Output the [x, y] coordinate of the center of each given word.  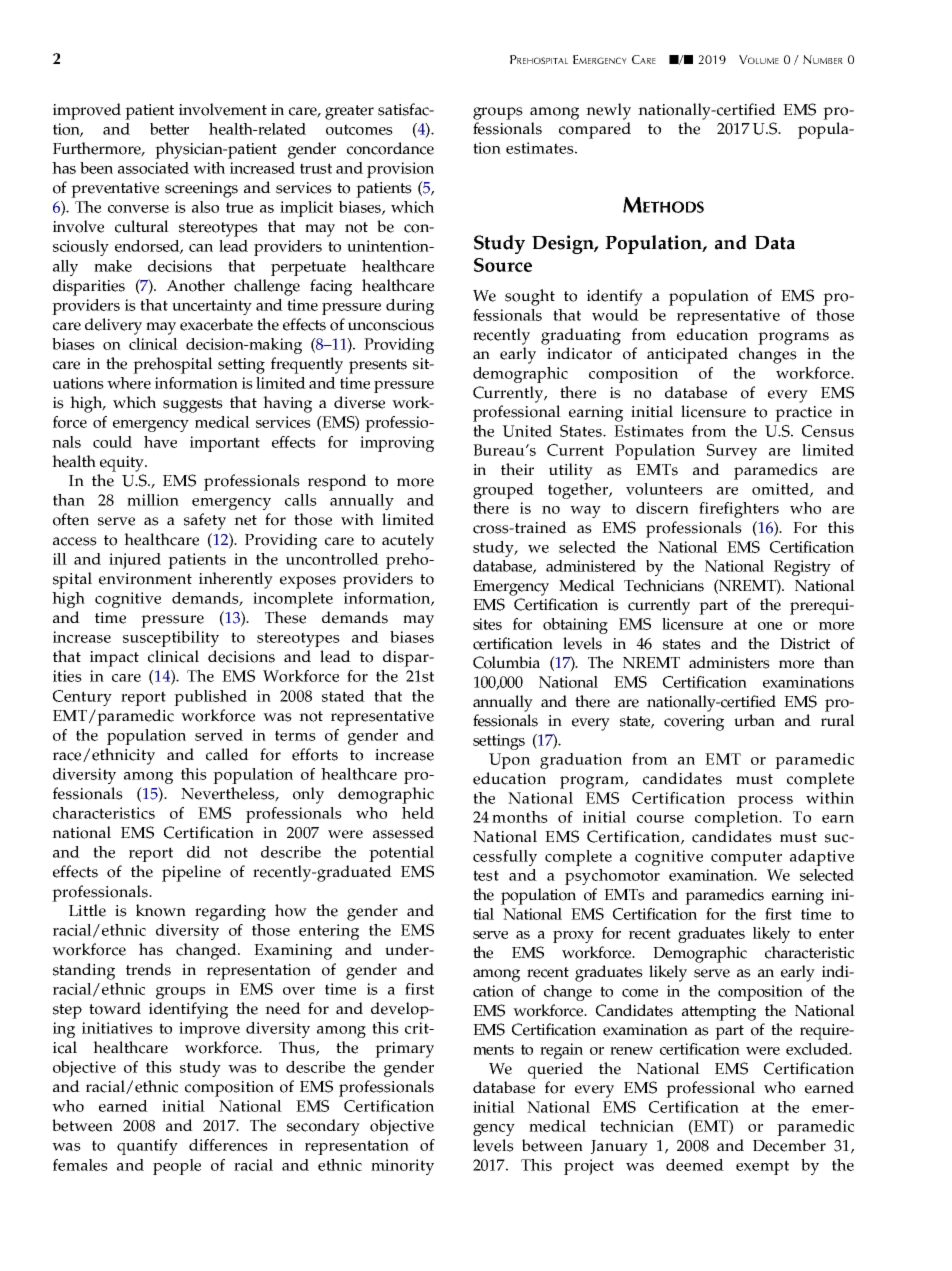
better [169, 129]
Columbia [506, 662]
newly [608, 111]
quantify [147, 1147]
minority [402, 1167]
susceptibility [171, 639]
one [770, 626]
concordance [390, 148]
